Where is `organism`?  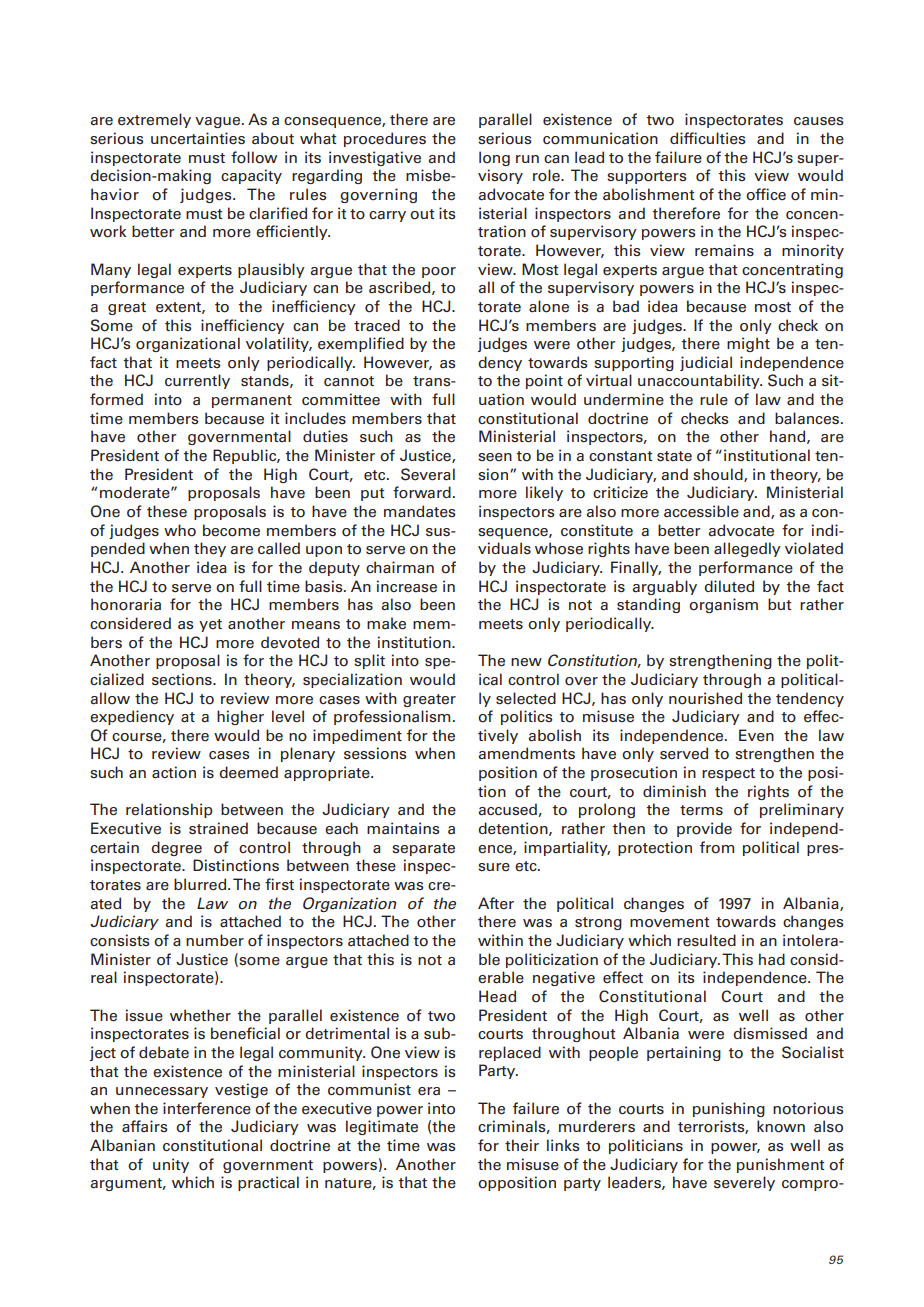
organism is located at coordinates (723, 605).
